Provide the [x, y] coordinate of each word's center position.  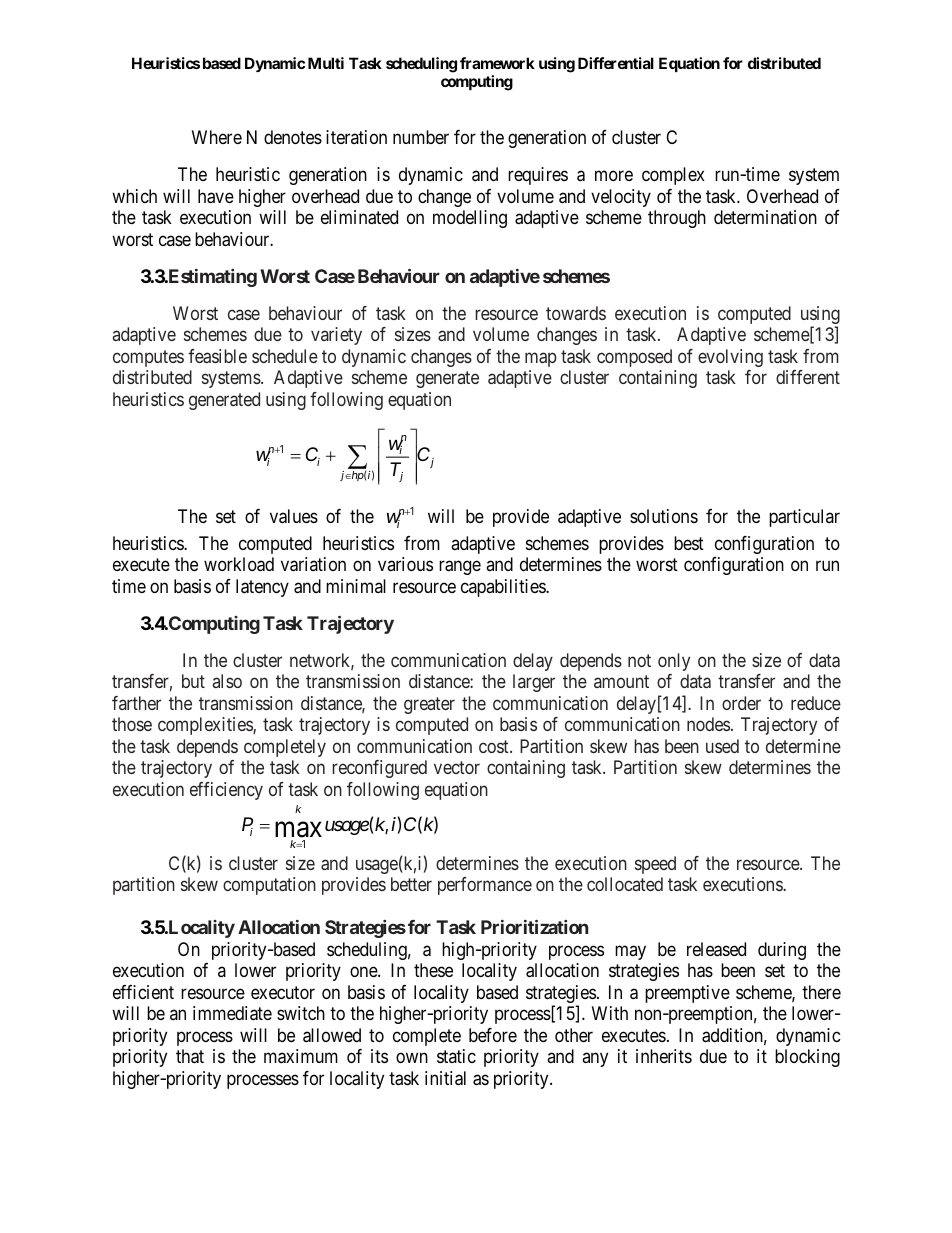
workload [239, 564]
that [190, 1056]
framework [497, 63]
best [689, 543]
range [460, 567]
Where [217, 137]
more [614, 176]
